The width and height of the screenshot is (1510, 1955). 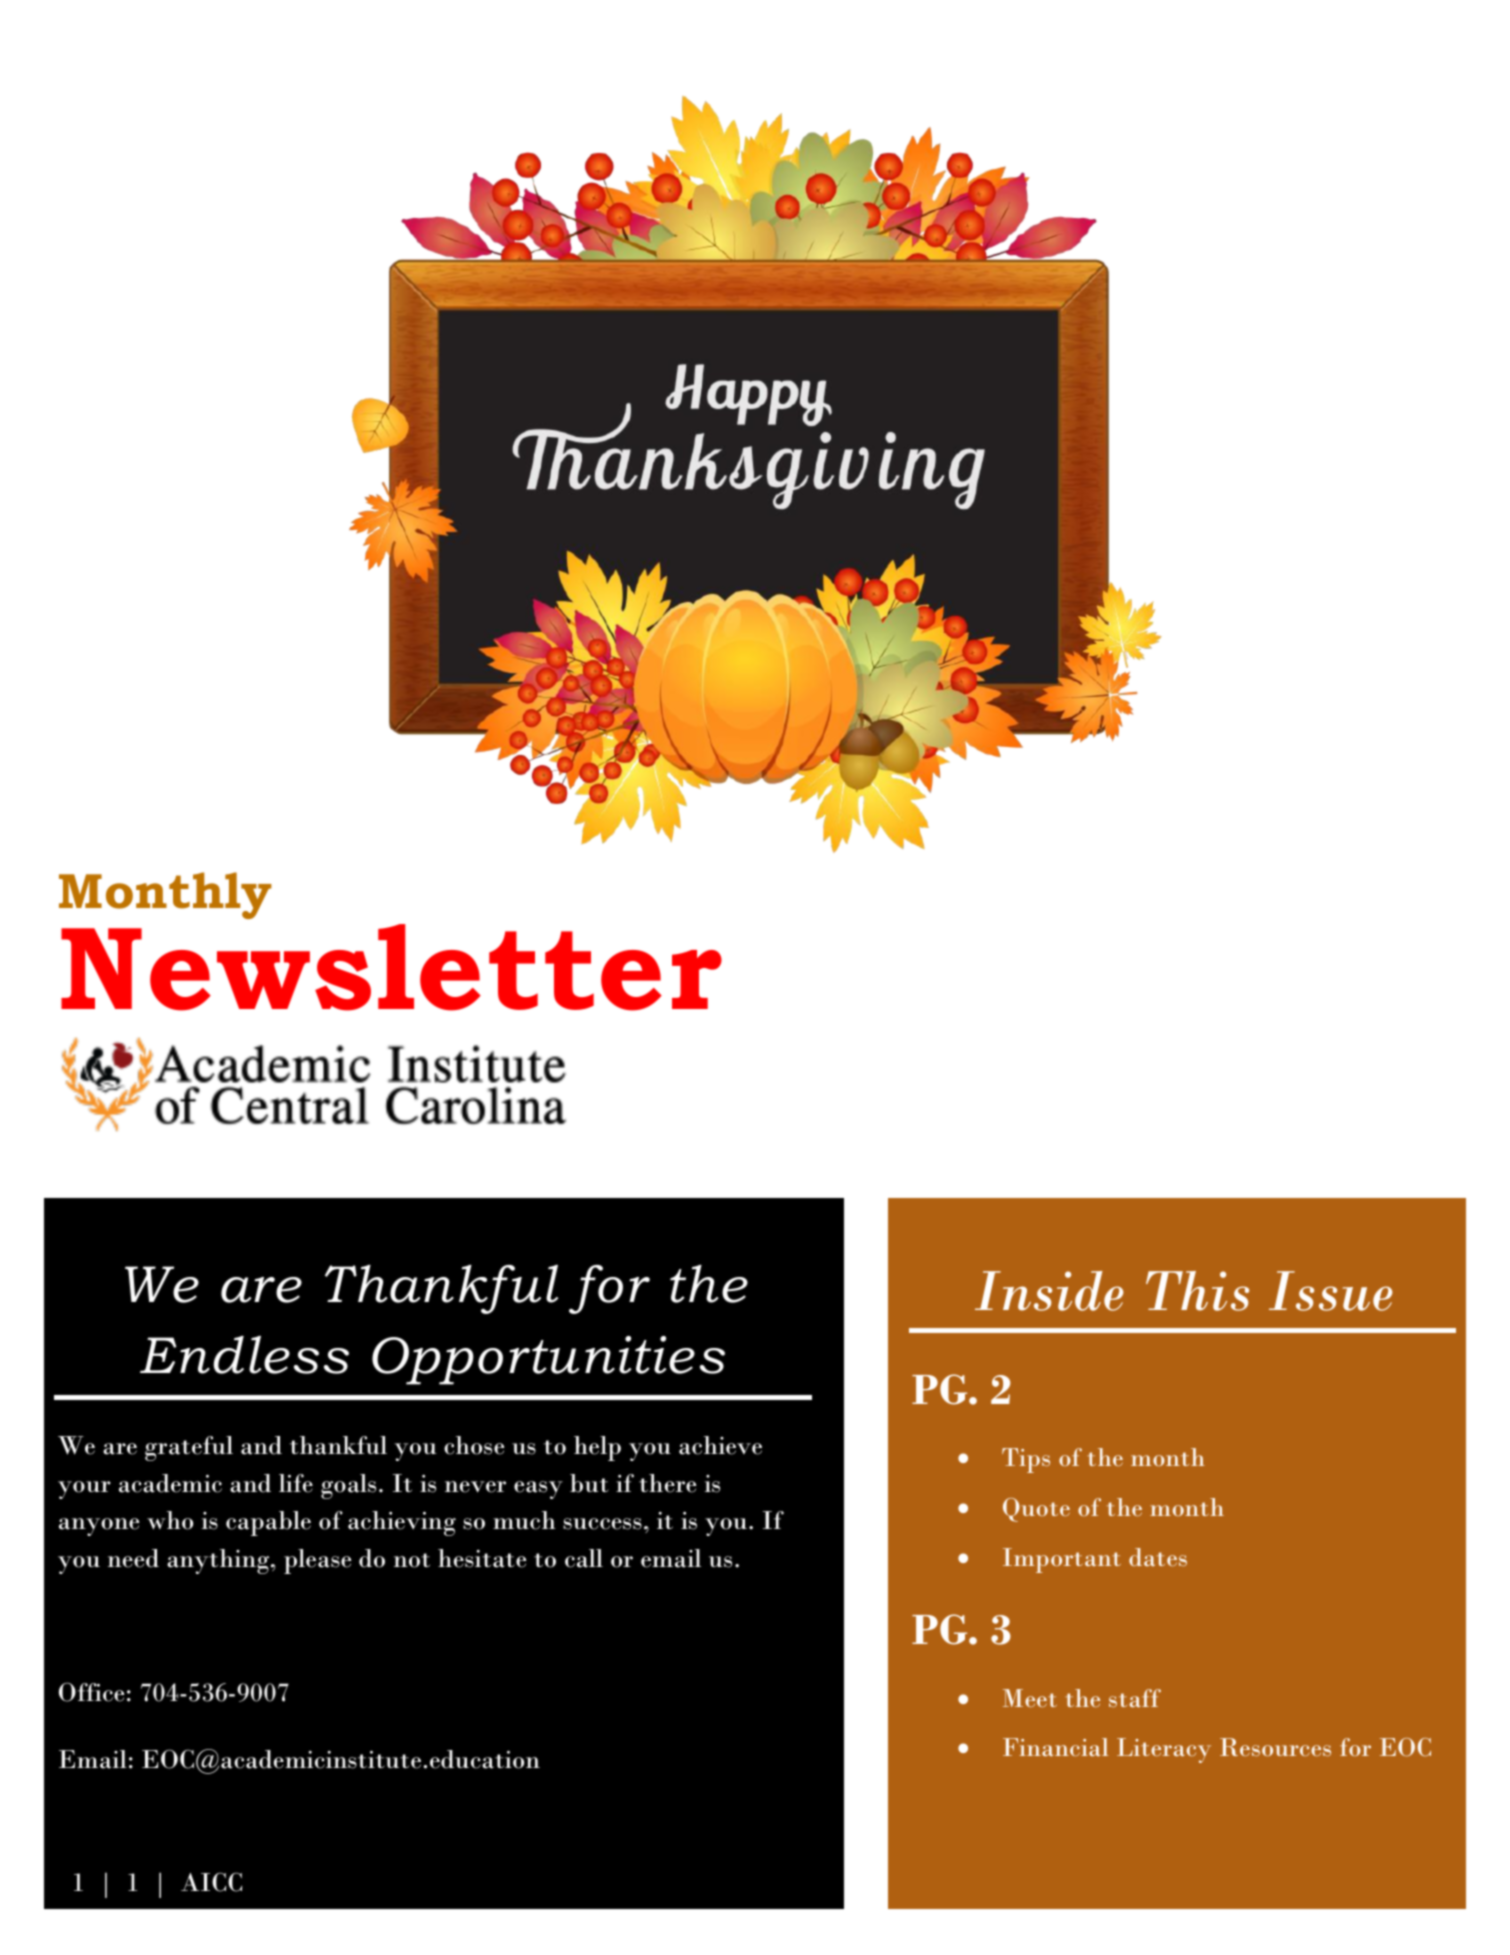 What do you see at coordinates (189, 1448) in the screenshot?
I see `grateful` at bounding box center [189, 1448].
